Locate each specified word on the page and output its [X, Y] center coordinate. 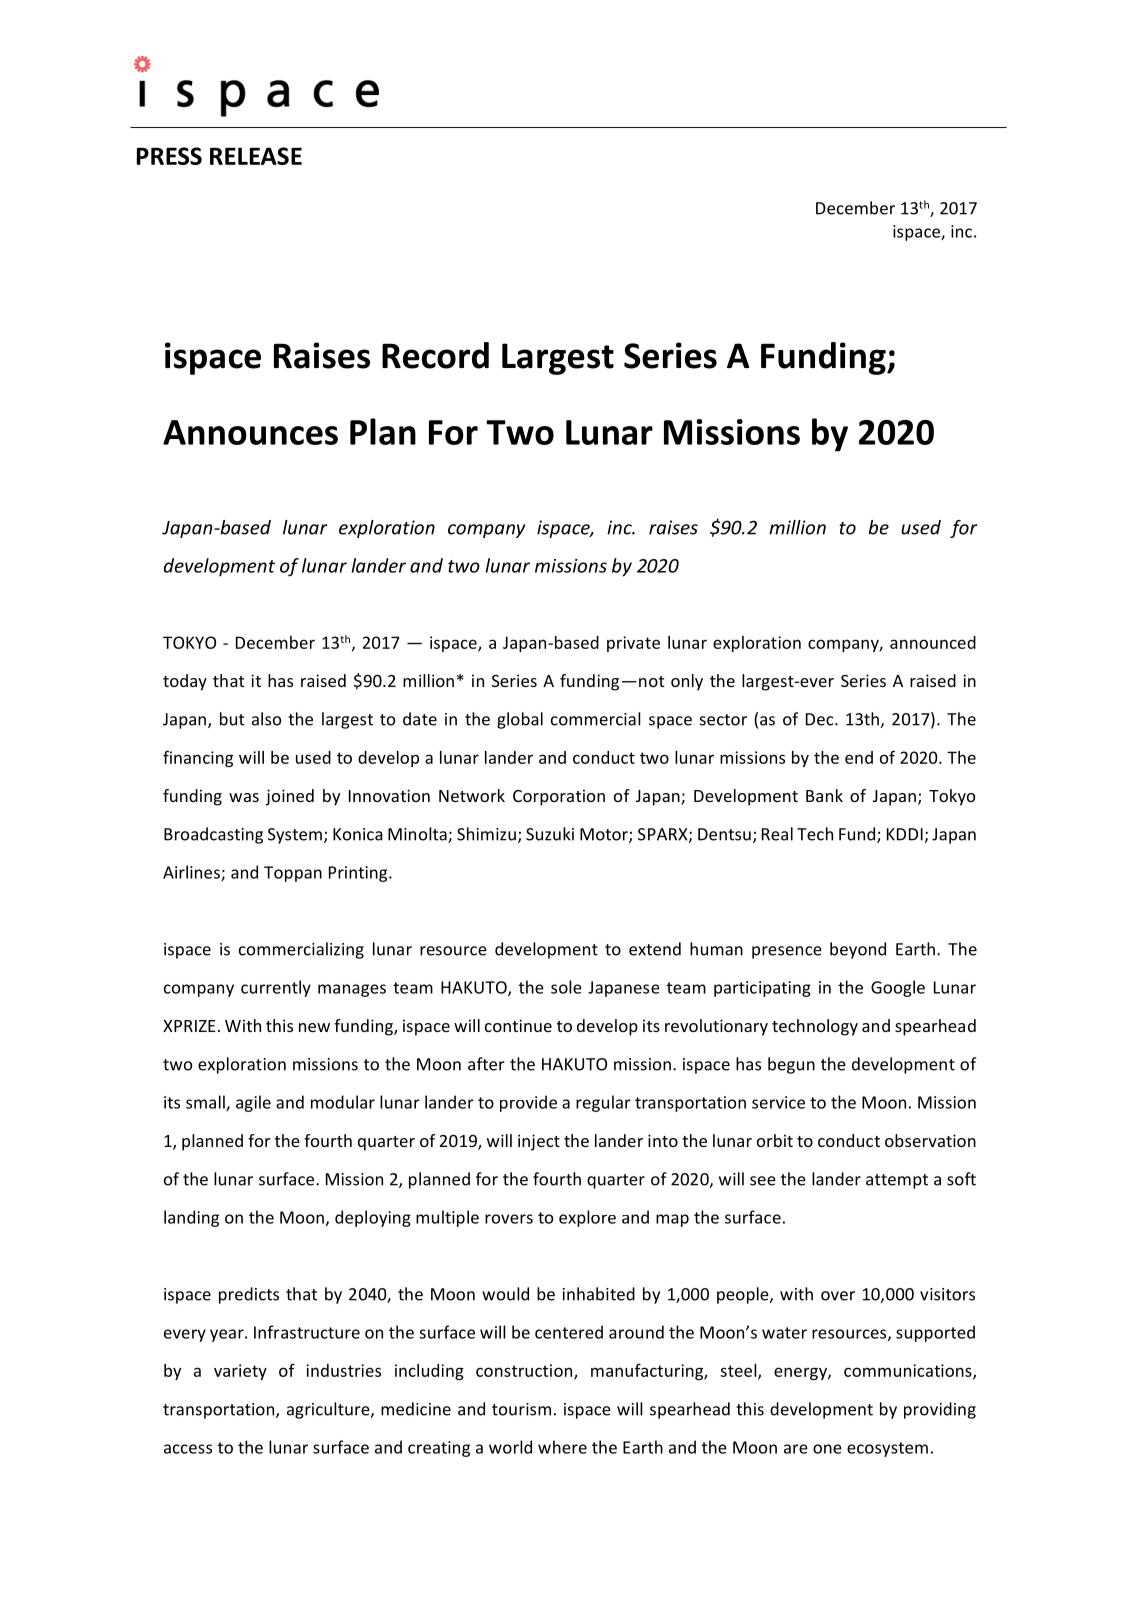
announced [933, 642]
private [633, 644]
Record [435, 355]
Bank [824, 795]
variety [240, 1372]
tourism [521, 1409]
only [687, 682]
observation [930, 1140]
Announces [250, 432]
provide [528, 1103]
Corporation [559, 797]
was [244, 797]
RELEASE [256, 156]
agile [253, 1103]
